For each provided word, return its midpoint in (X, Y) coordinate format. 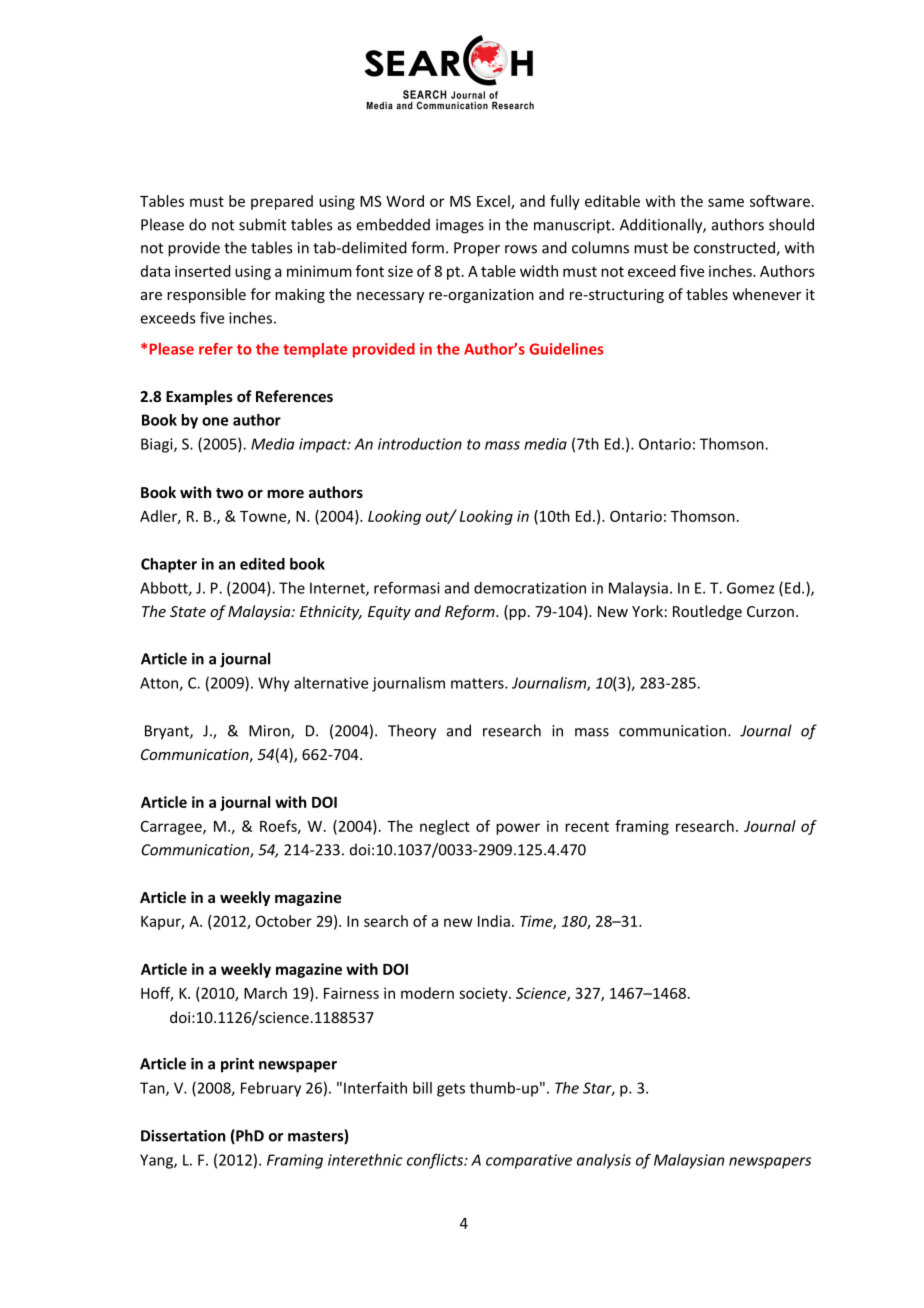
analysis (604, 1161)
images (460, 226)
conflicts (436, 1161)
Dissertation (183, 1136)
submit (262, 224)
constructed (735, 248)
